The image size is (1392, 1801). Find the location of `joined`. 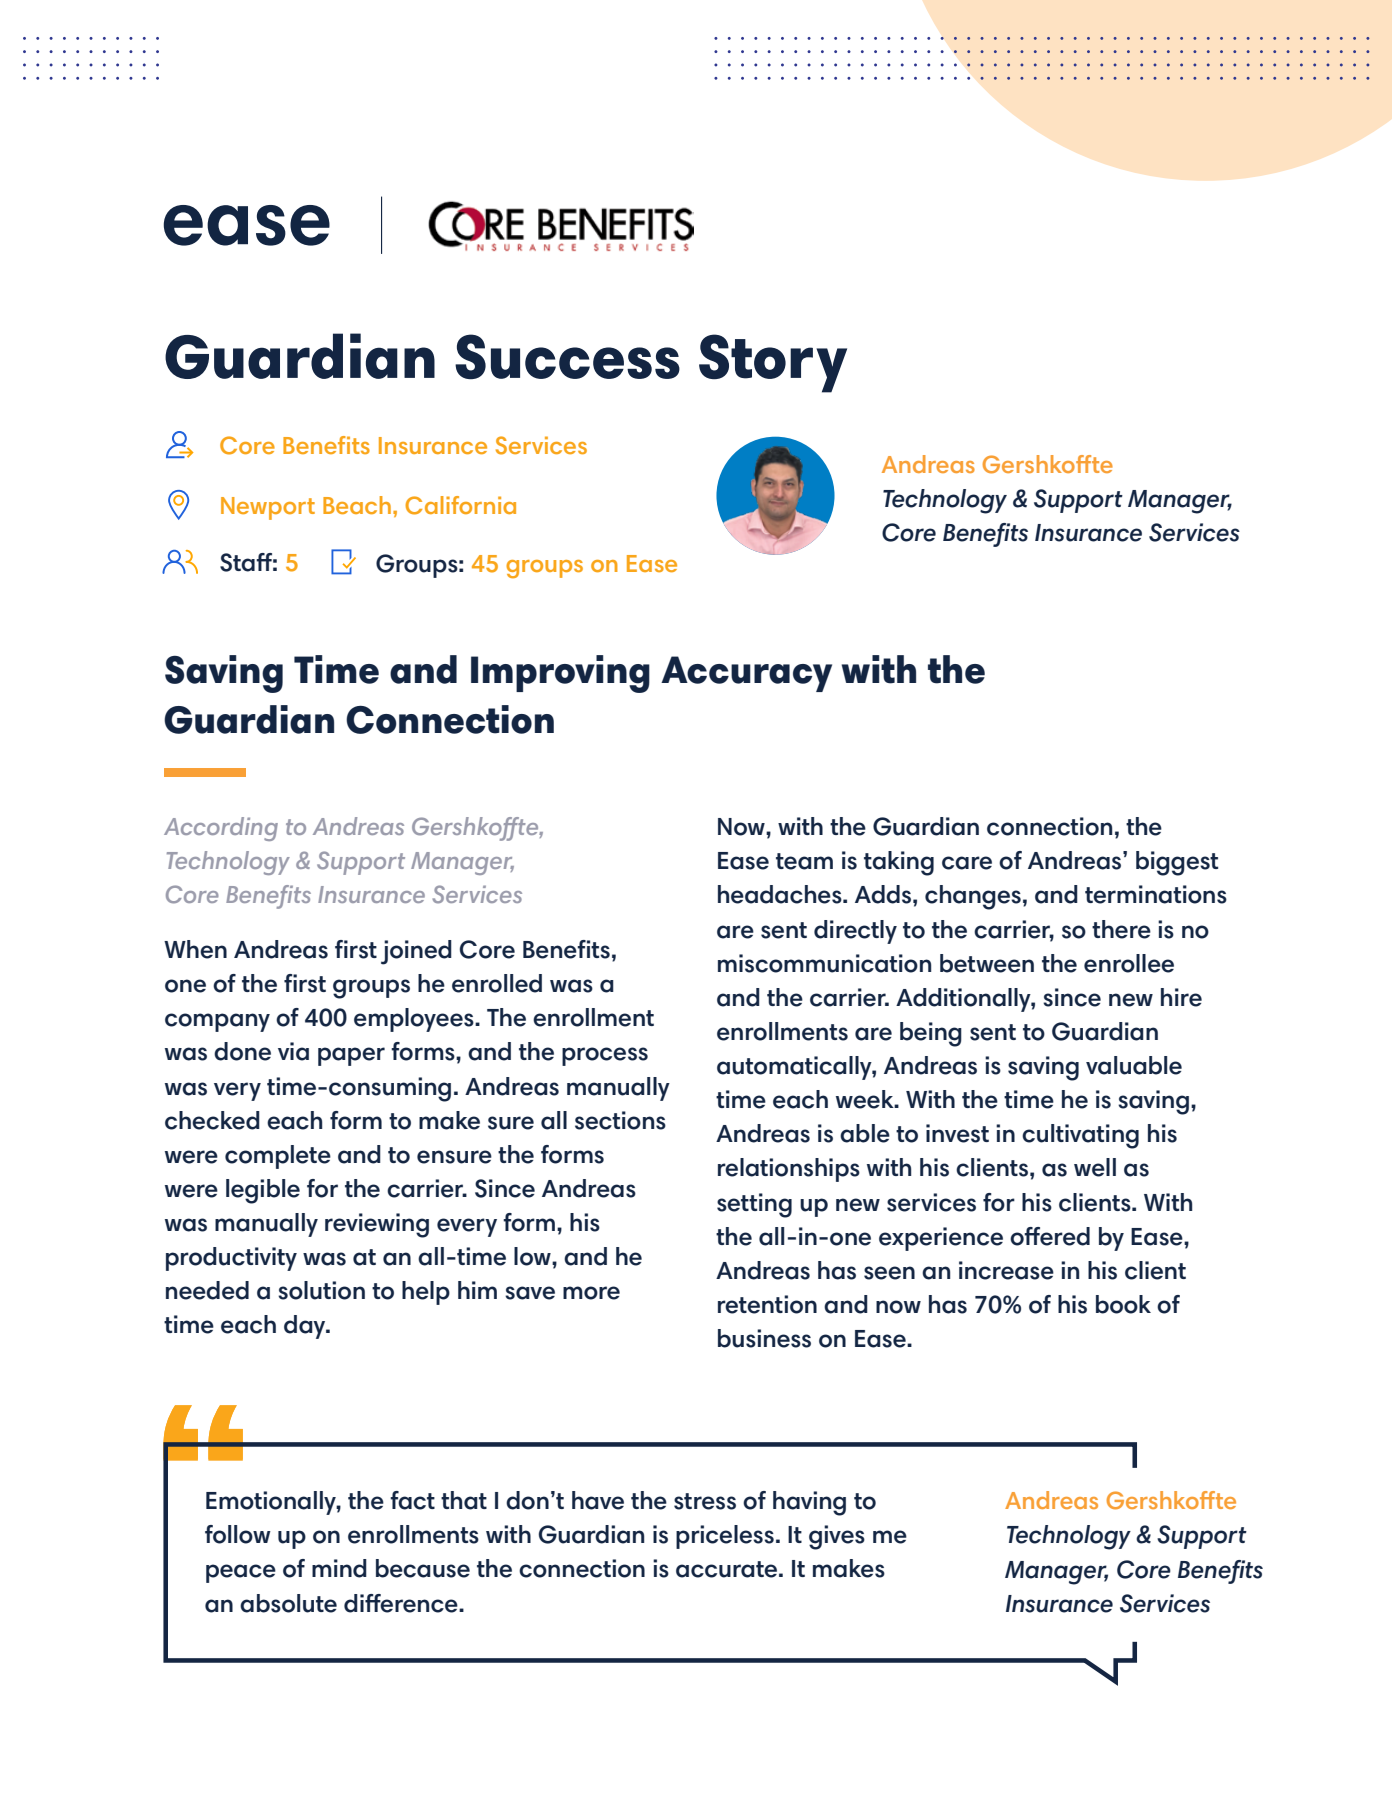

joined is located at coordinates (416, 952).
